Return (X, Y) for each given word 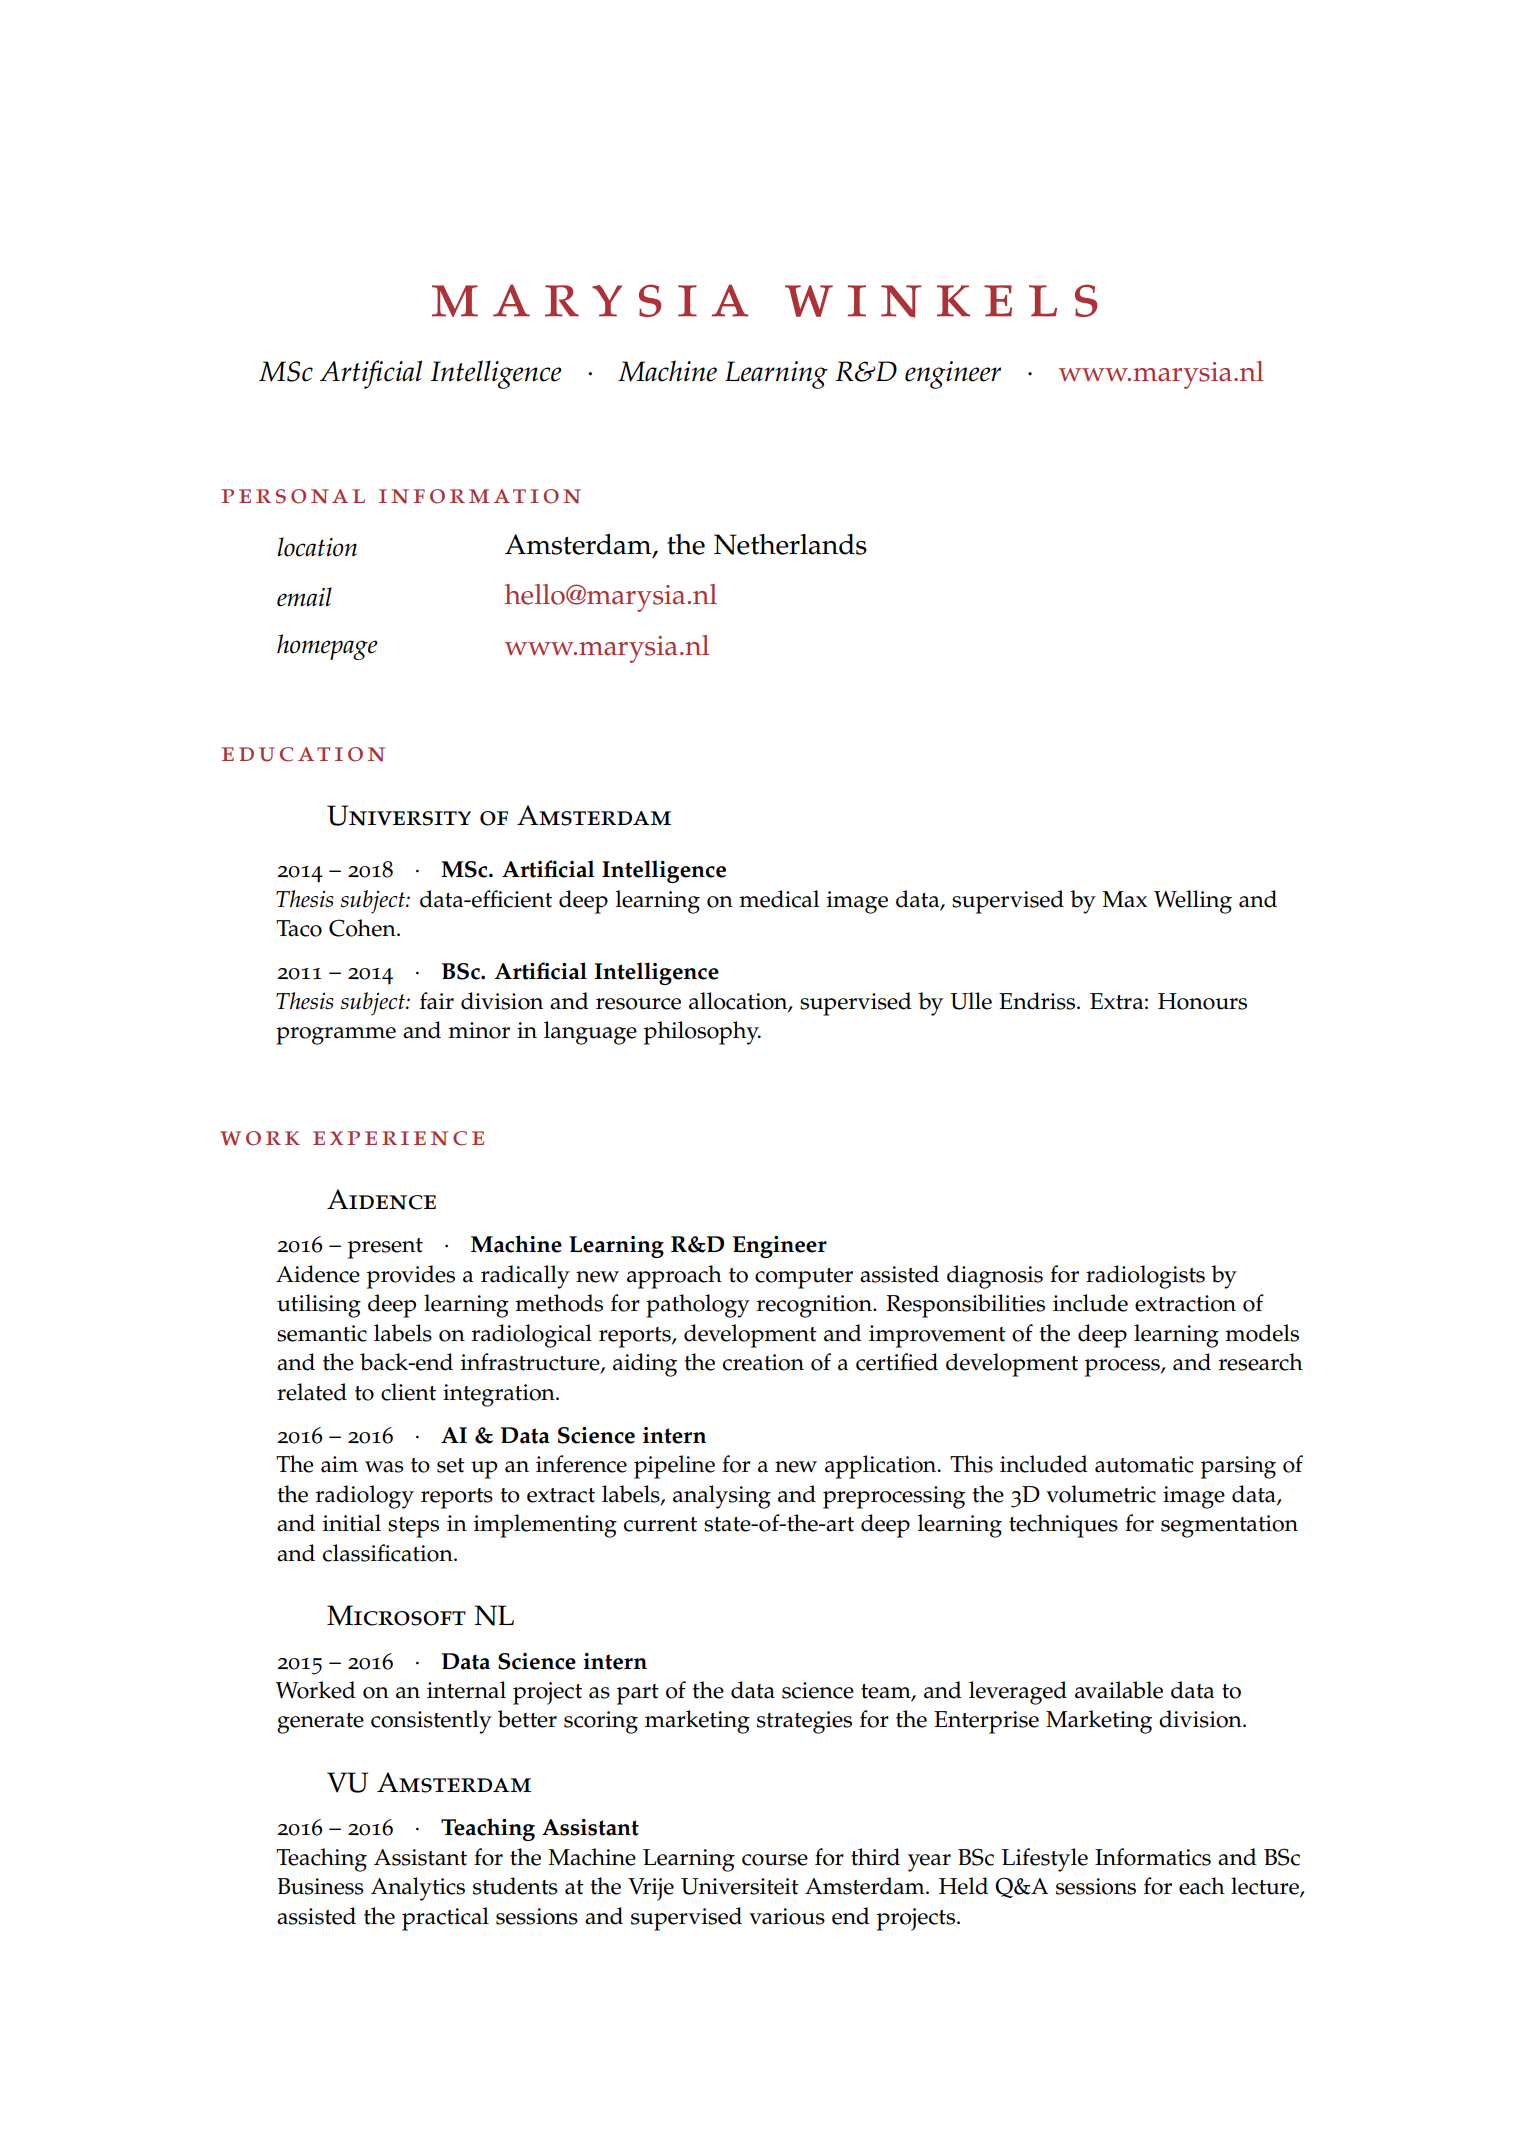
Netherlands (790, 544)
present (385, 1248)
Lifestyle (1045, 1860)
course (775, 1860)
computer (804, 1278)
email (304, 597)
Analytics (418, 1889)
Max (1124, 899)
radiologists (1145, 1277)
